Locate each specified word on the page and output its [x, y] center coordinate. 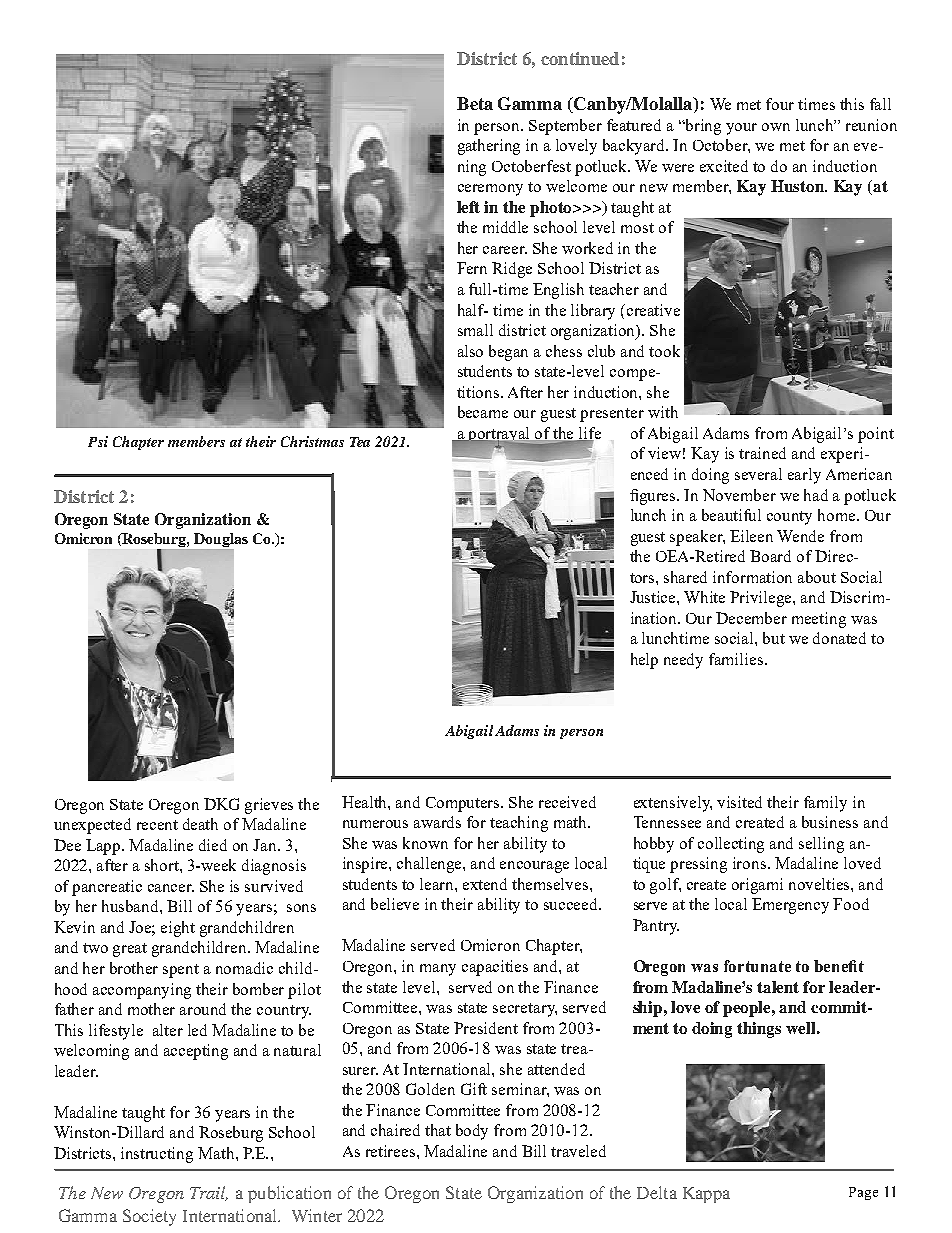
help [644, 661]
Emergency [790, 906]
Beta [475, 103]
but [774, 638]
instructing [157, 1155]
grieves [269, 806]
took [664, 351]
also [470, 351]
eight [178, 929]
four [780, 104]
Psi [98, 441]
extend [485, 884]
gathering [489, 147]
